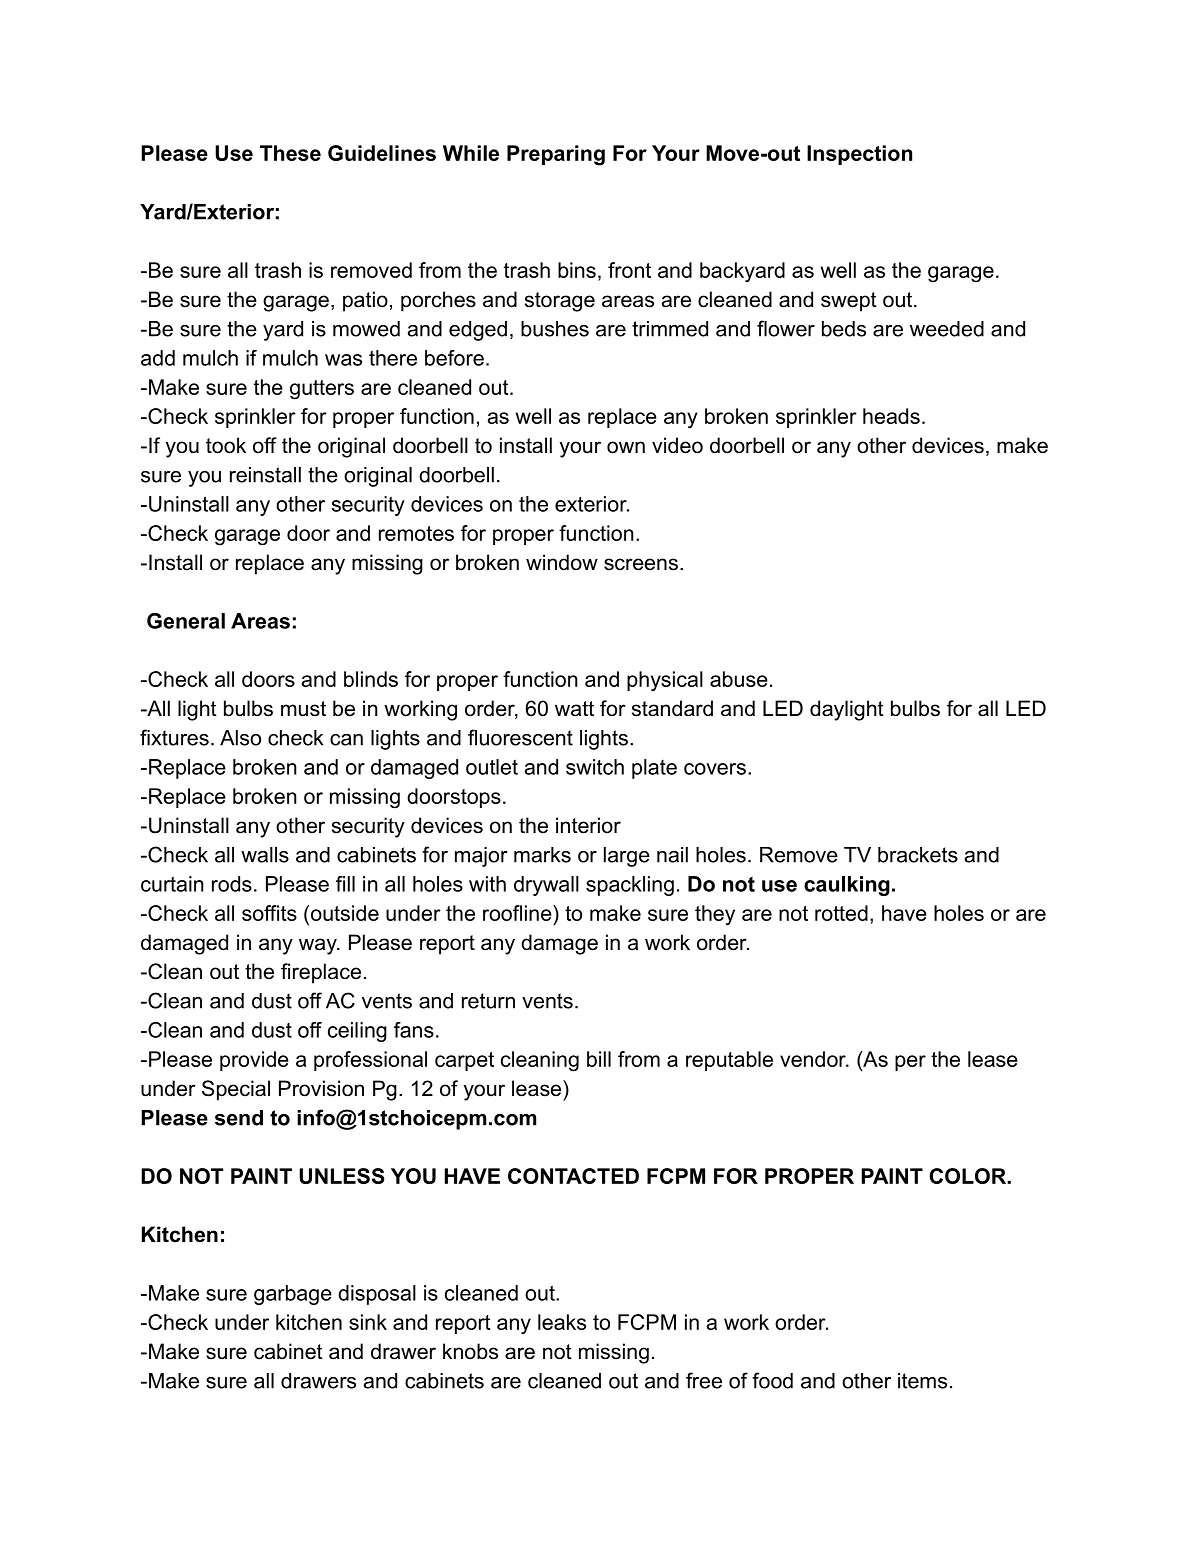 The width and height of the screenshot is (1193, 1543). I want to click on Preparing, so click(556, 155).
